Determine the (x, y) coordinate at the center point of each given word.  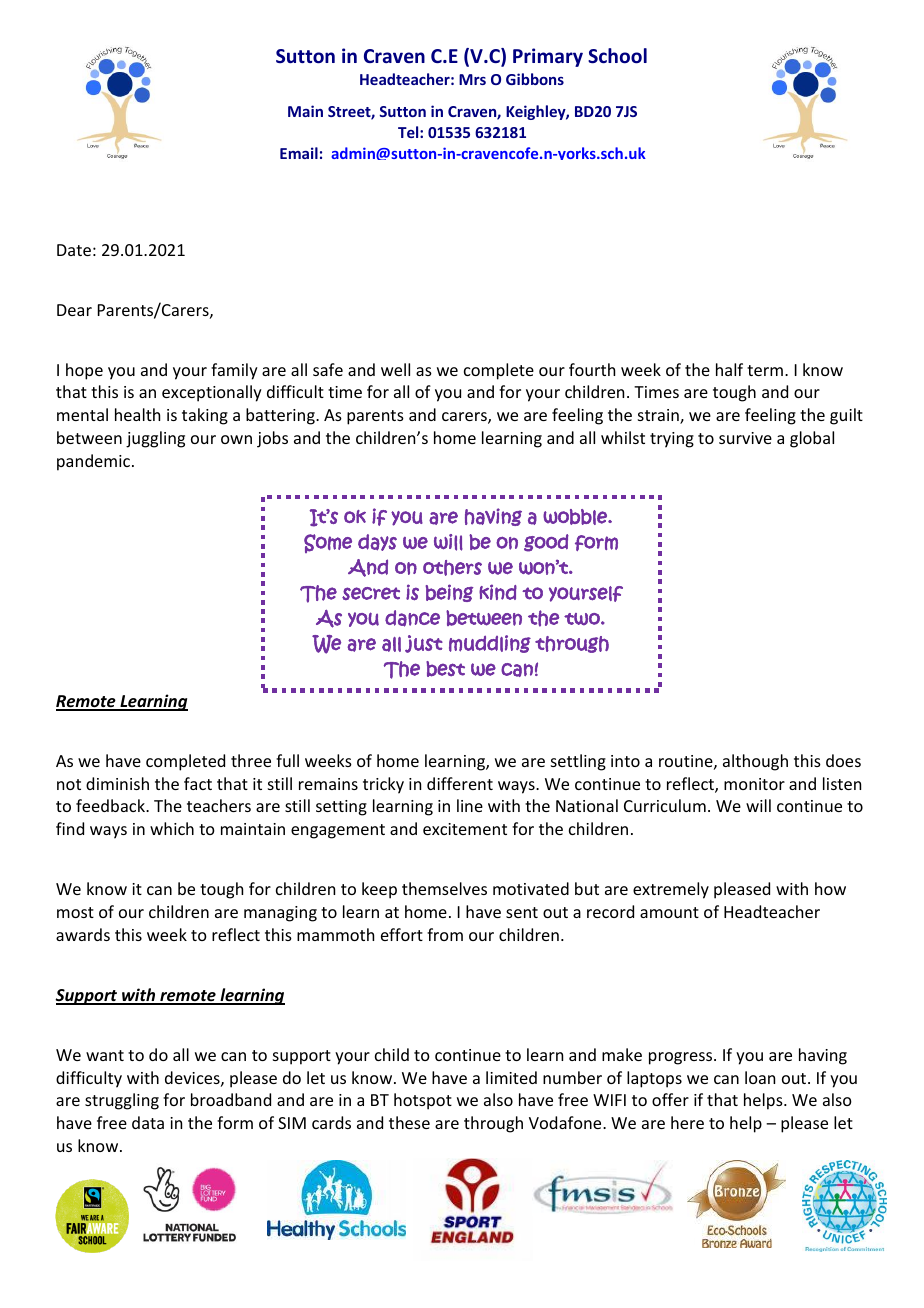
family (234, 371)
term (765, 370)
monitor (754, 784)
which (172, 828)
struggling (122, 1101)
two (583, 619)
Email (299, 153)
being (449, 593)
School (617, 56)
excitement (465, 829)
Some (328, 543)
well (395, 369)
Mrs (472, 79)
